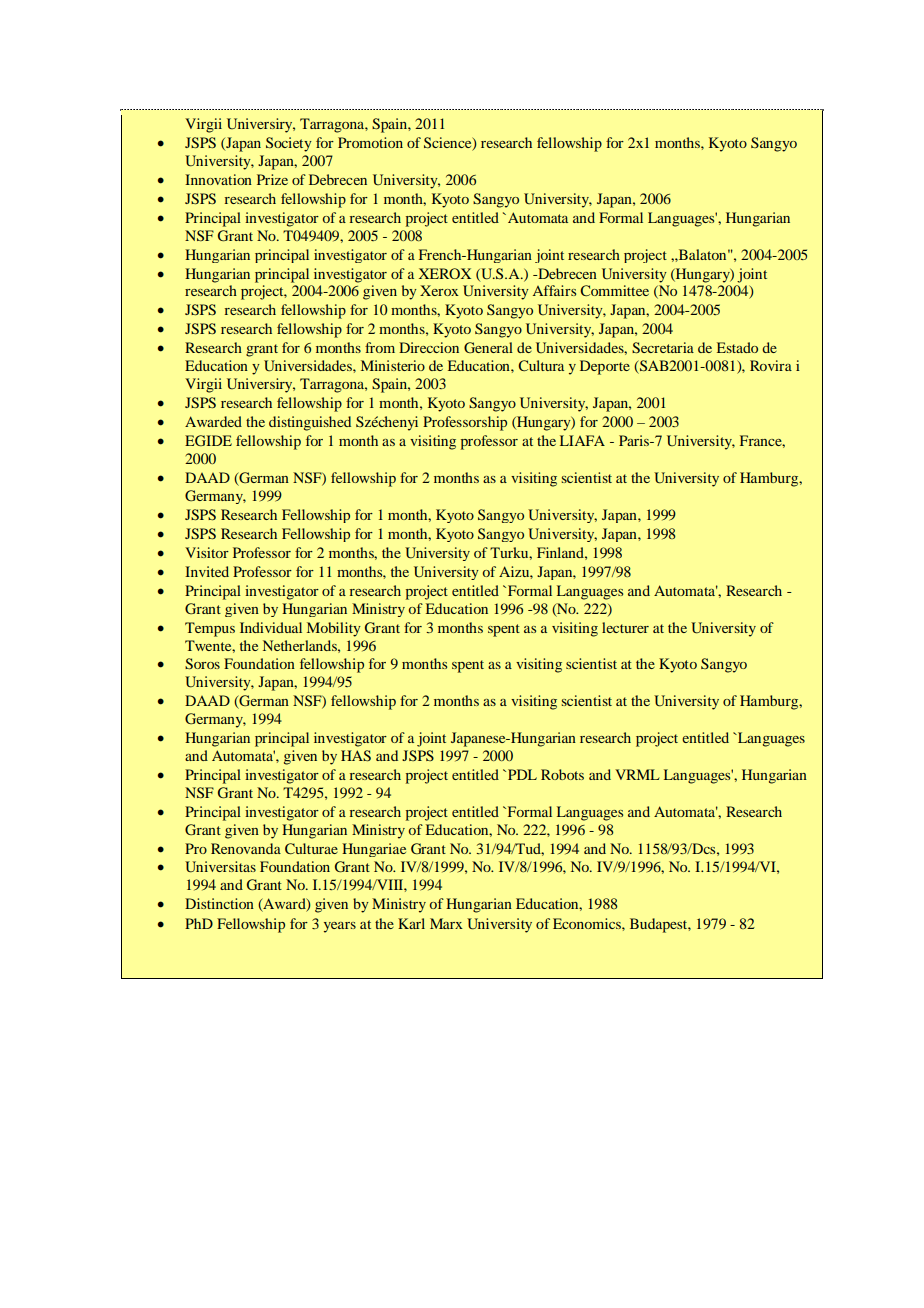 Image resolution: width=924 pixels, height=1308 pixels. I want to click on Economics, so click(588, 923).
